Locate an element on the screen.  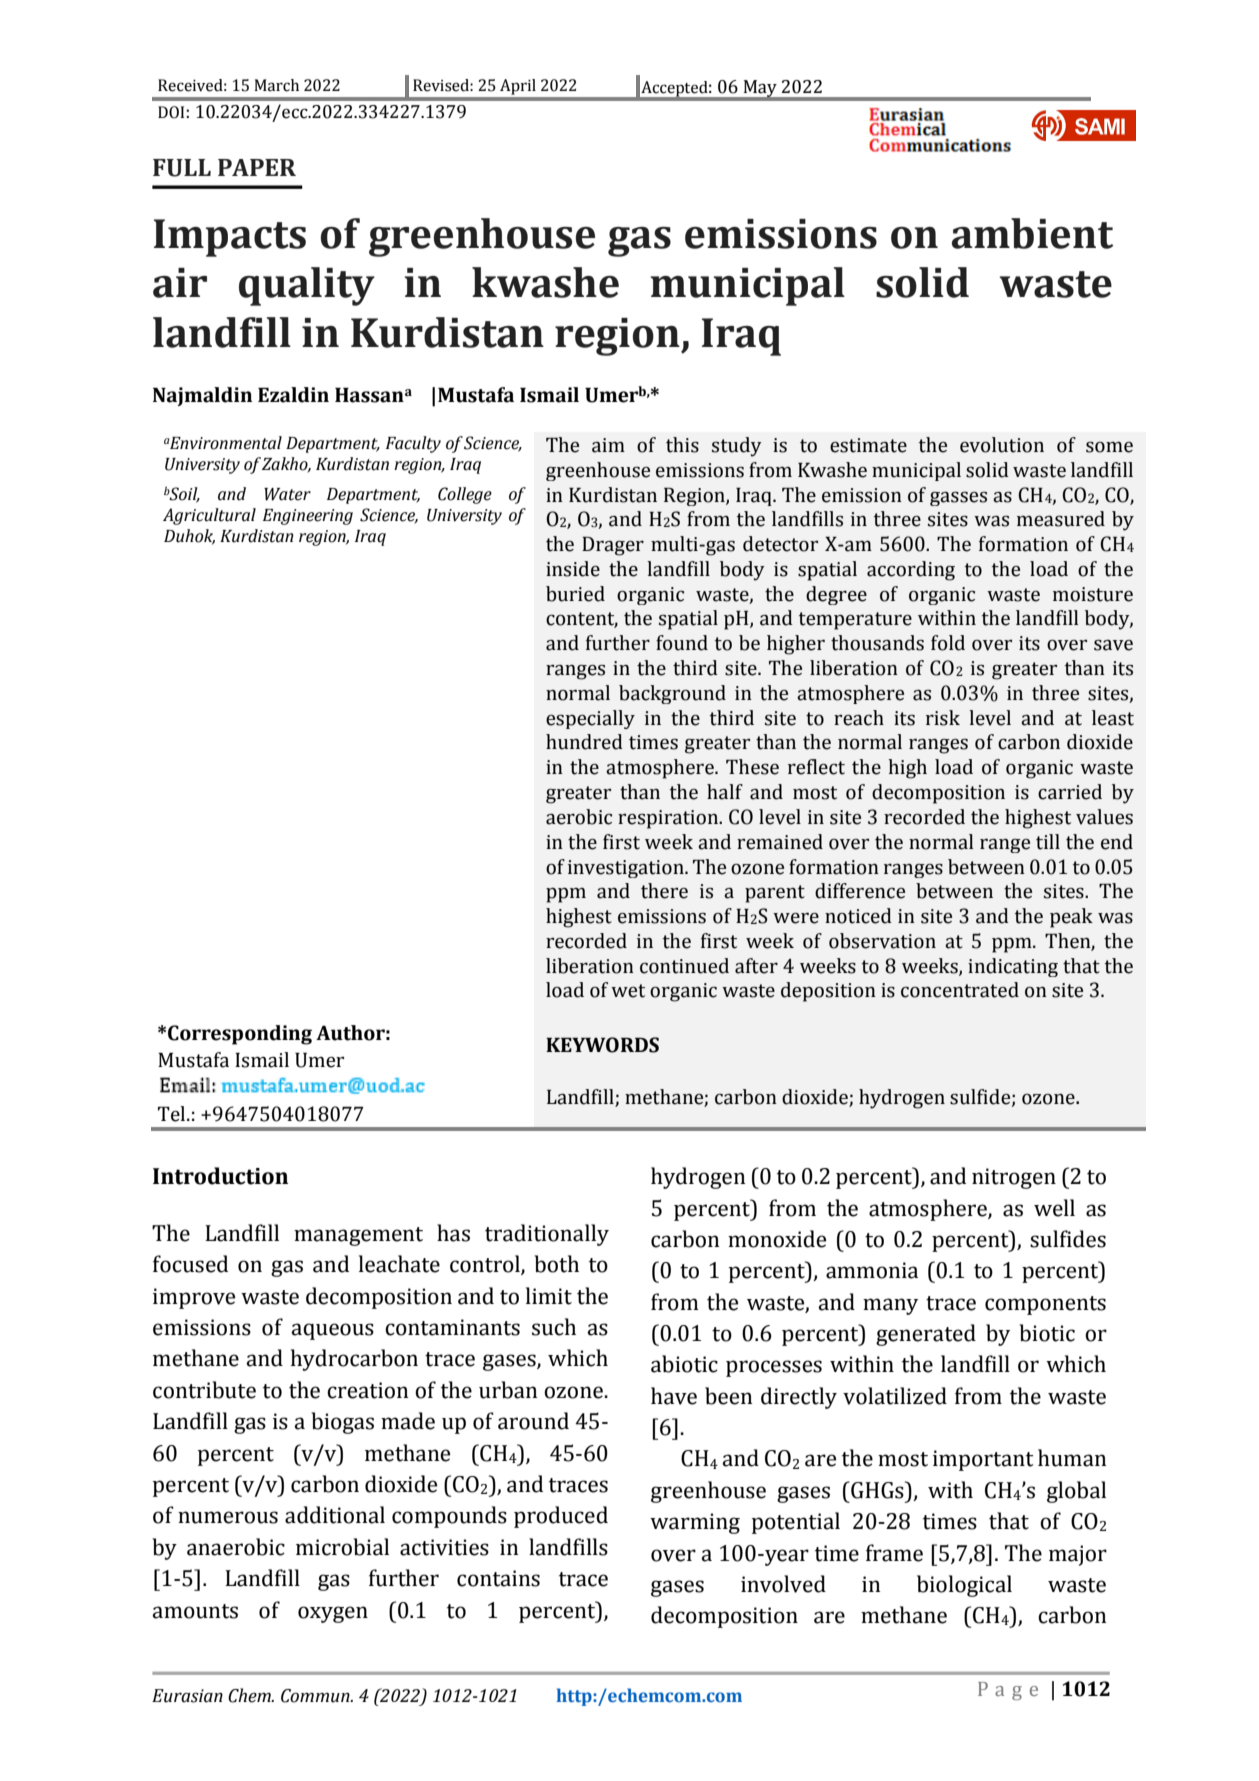
till is located at coordinates (1048, 842).
